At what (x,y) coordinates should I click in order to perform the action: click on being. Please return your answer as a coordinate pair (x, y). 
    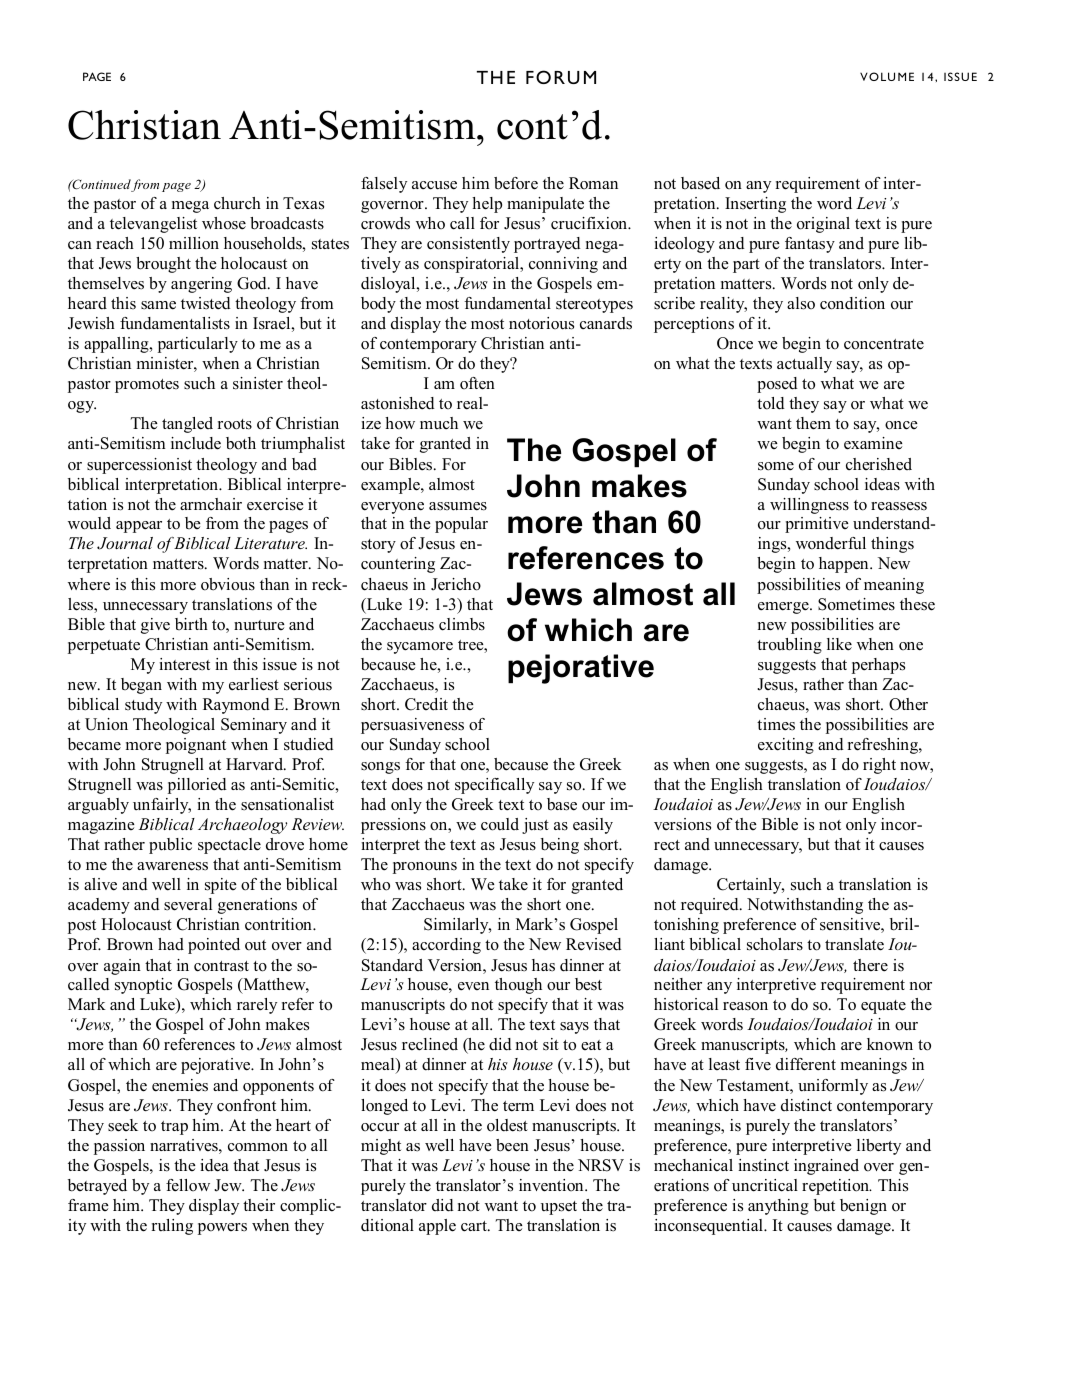
    Looking at the image, I should click on (560, 846).
